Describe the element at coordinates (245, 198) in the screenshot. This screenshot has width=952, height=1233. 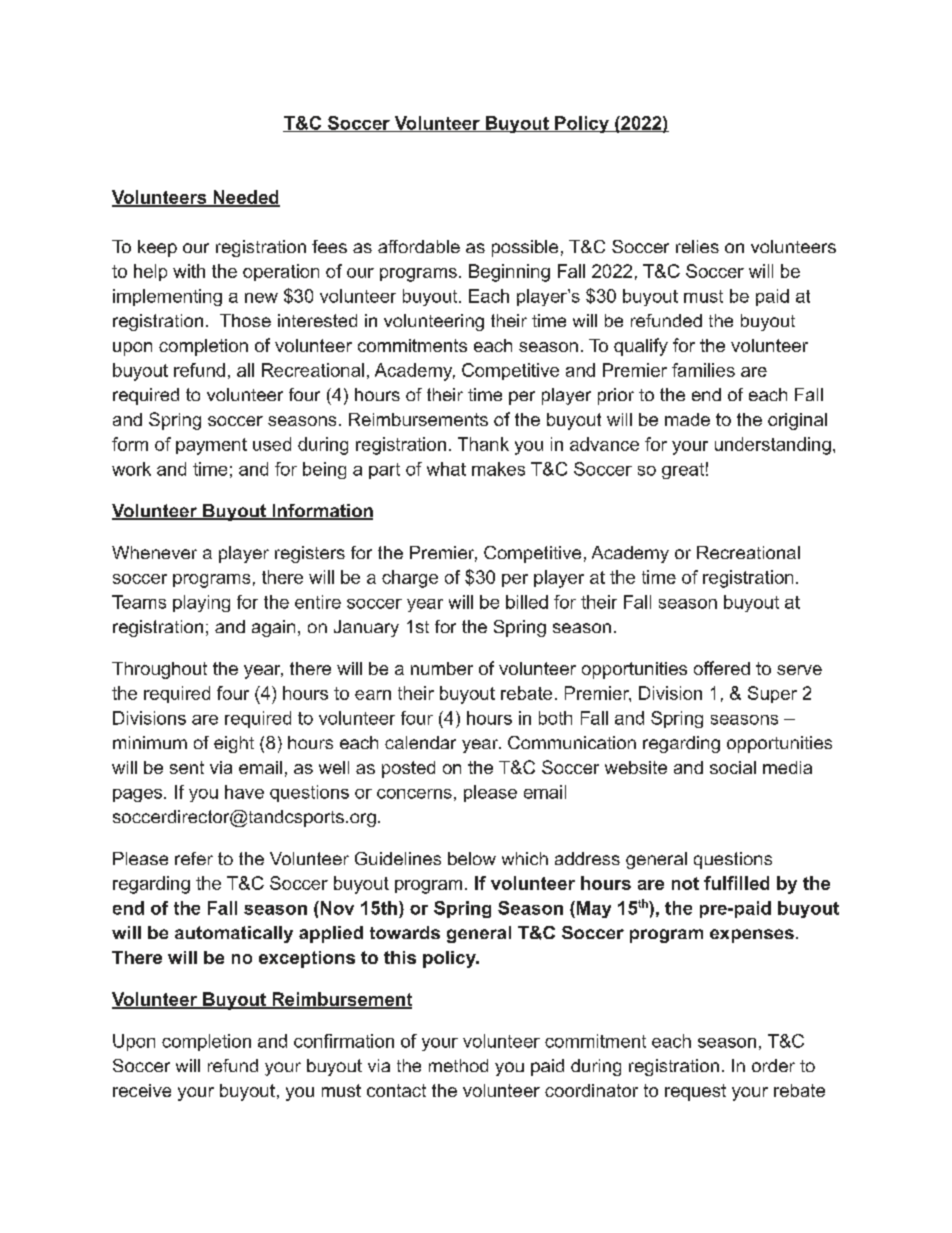
I see `Needed` at that location.
